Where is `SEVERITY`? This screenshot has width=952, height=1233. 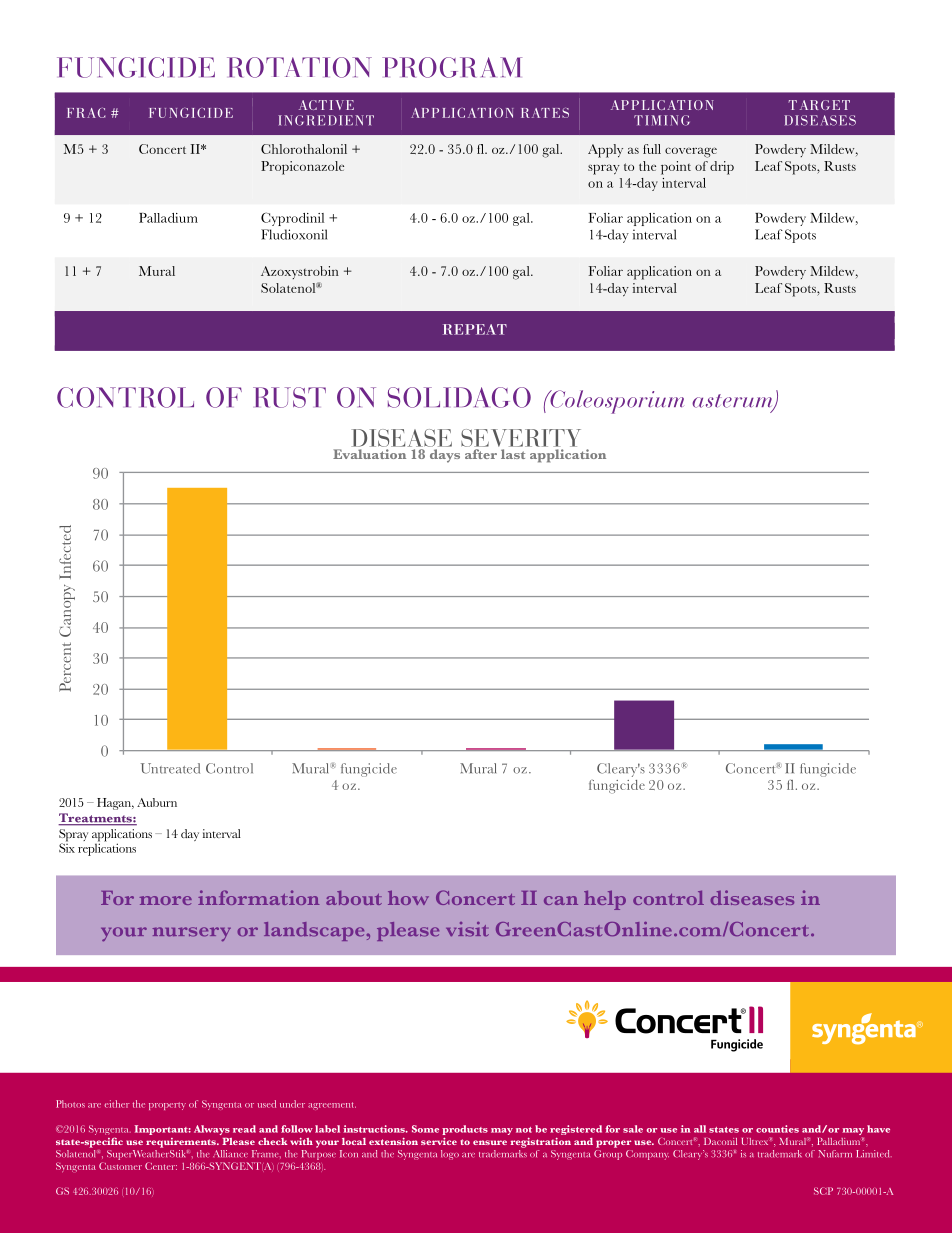 SEVERITY is located at coordinates (521, 439).
